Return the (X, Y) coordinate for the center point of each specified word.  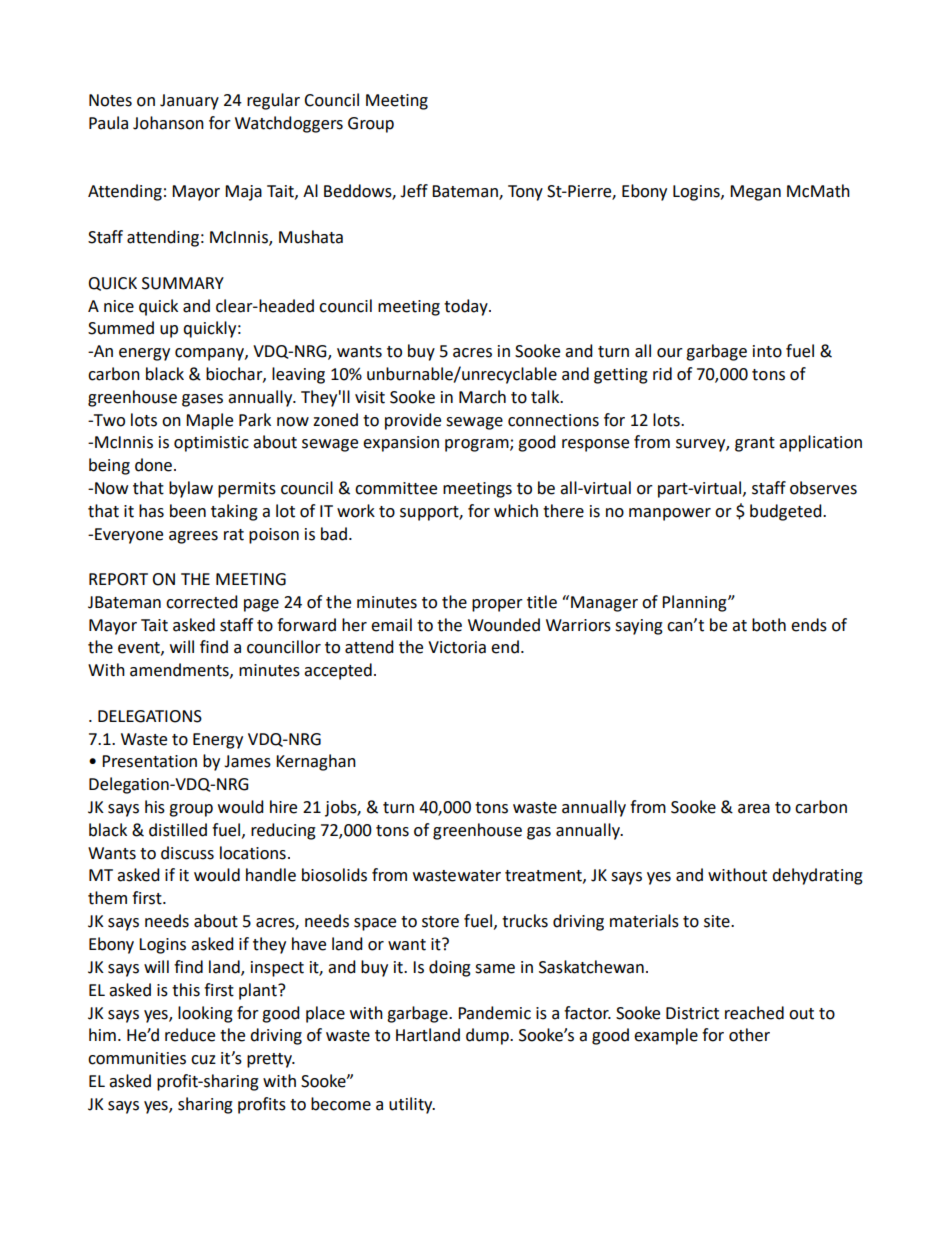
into (767, 351)
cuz (203, 1060)
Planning (695, 603)
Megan (755, 193)
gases (202, 400)
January (189, 102)
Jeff (414, 191)
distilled (178, 830)
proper (497, 605)
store (440, 922)
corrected (202, 602)
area (754, 809)
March (482, 397)
